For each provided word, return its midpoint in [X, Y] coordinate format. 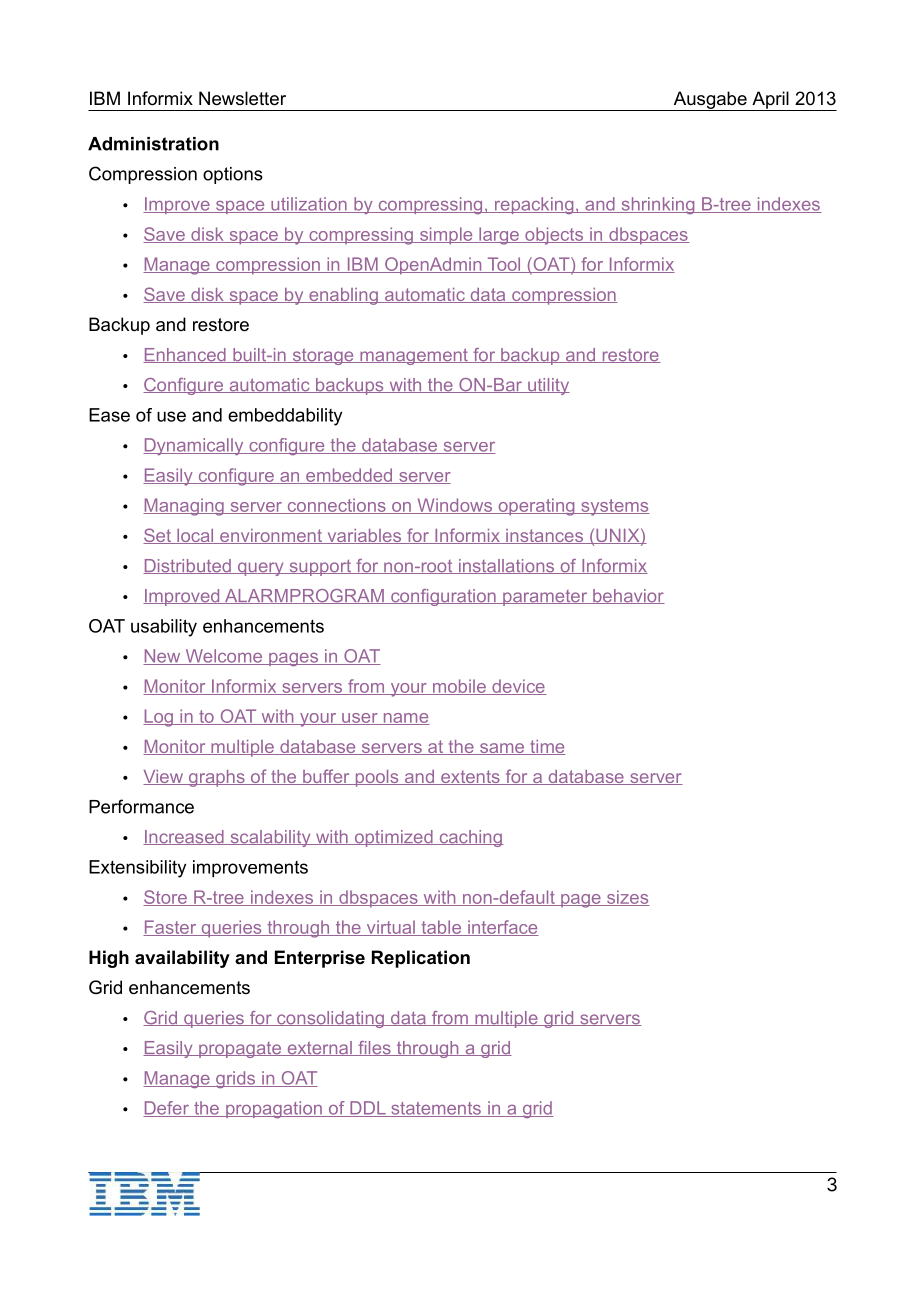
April [770, 101]
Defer [167, 1109]
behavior [628, 596]
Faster [171, 928]
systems [614, 507]
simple [446, 236]
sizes [627, 898]
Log [159, 718]
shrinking [658, 205]
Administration [153, 144]
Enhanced [185, 355]
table [441, 928]
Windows [455, 506]
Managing [184, 507]
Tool [504, 265]
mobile [459, 687]
